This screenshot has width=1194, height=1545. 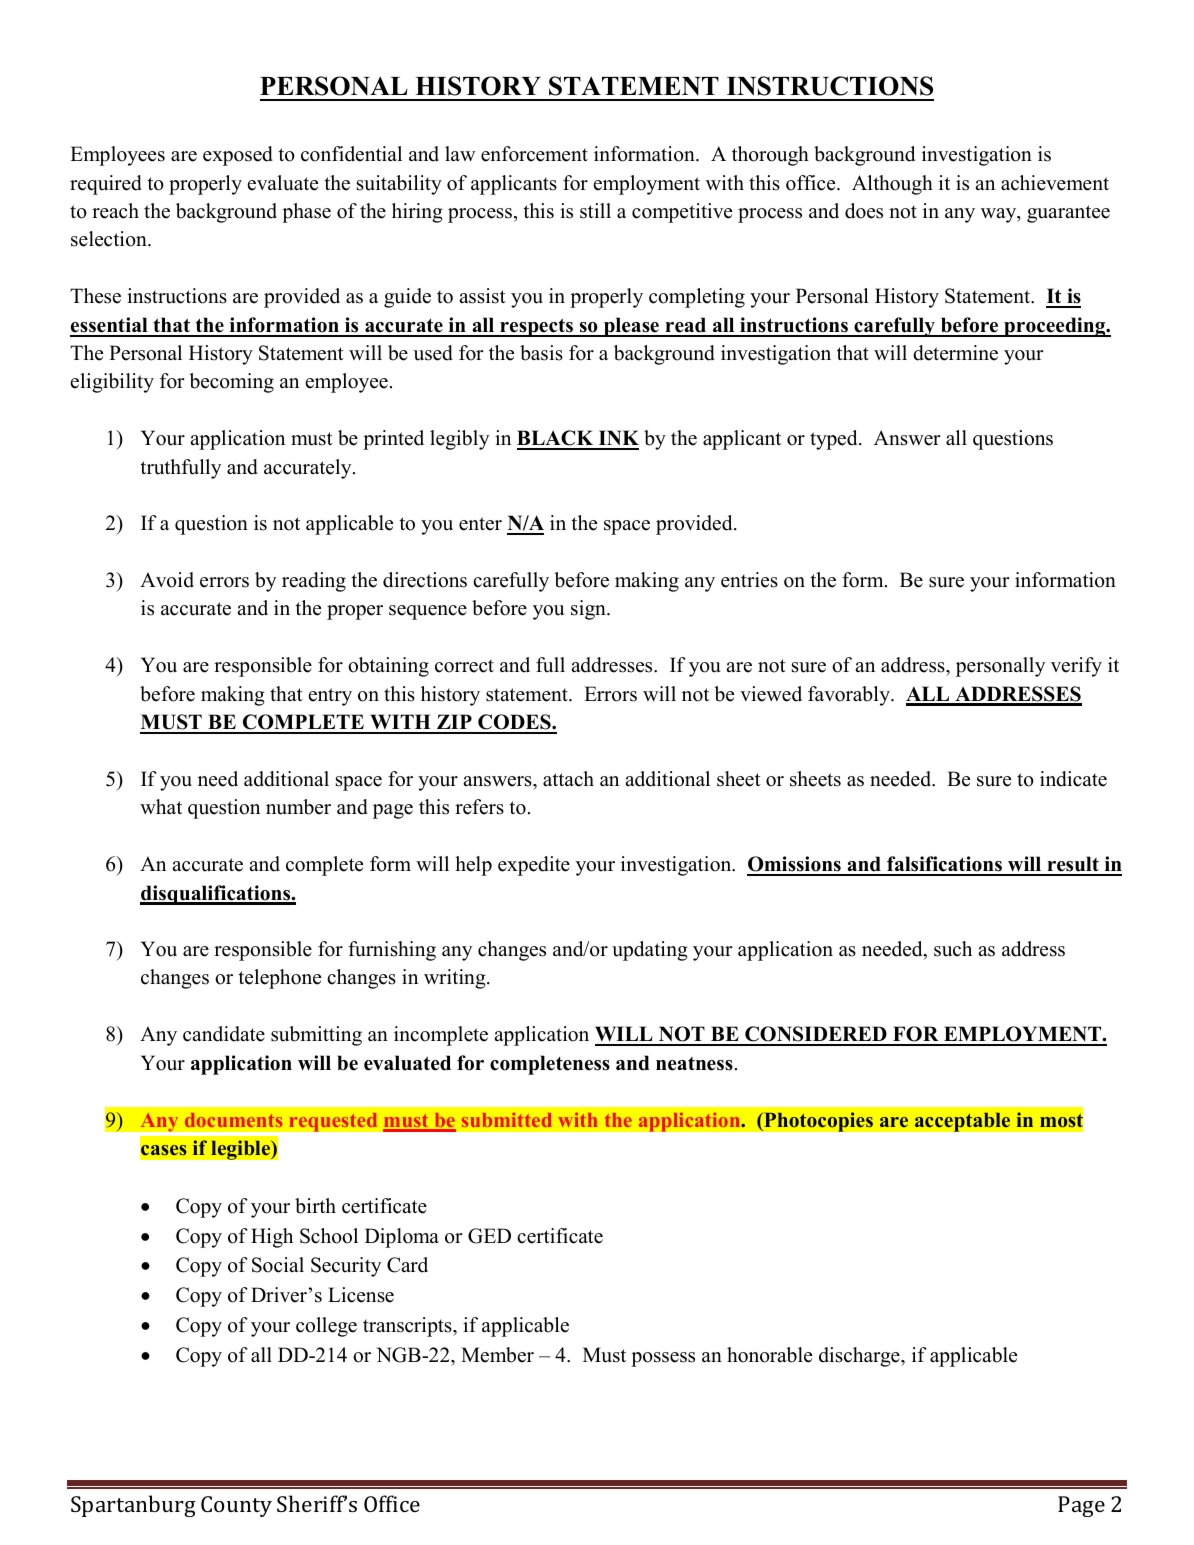 What do you see at coordinates (326, 1327) in the screenshot?
I see `college` at bounding box center [326, 1327].
